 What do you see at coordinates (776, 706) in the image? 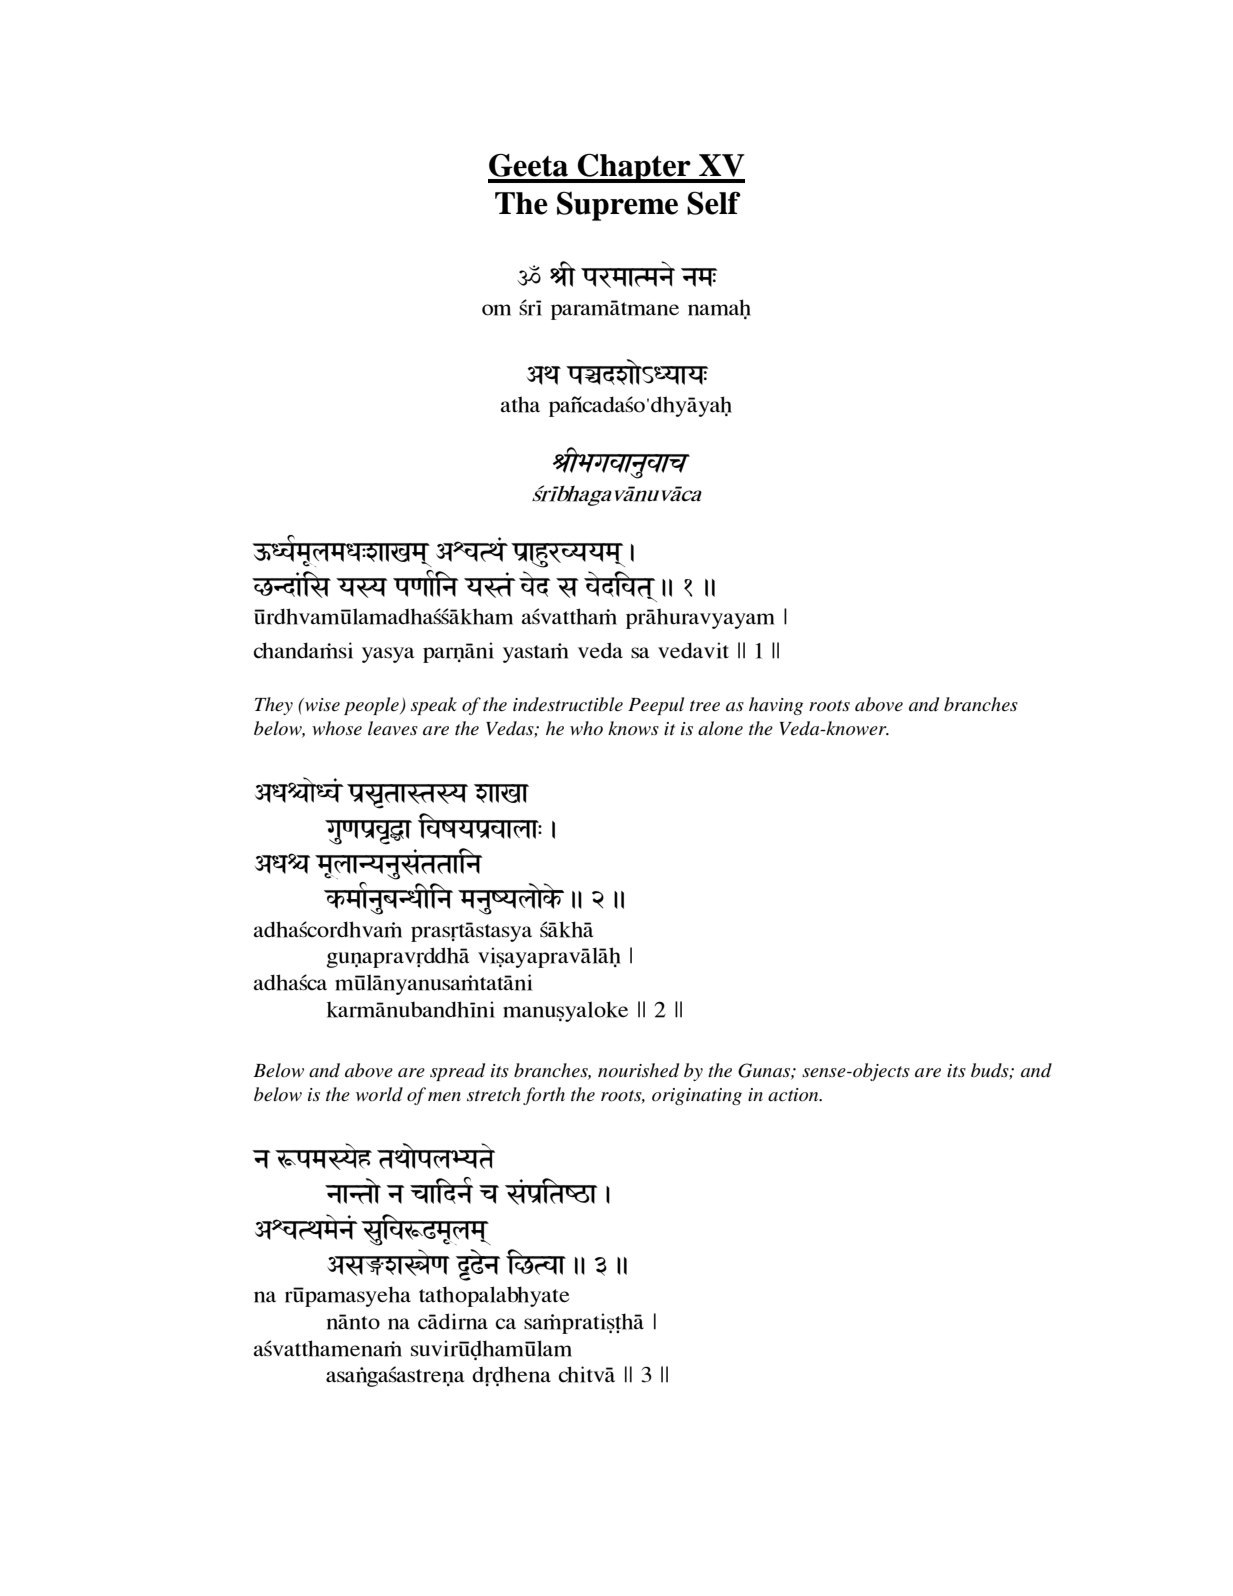
I see `having` at bounding box center [776, 706].
